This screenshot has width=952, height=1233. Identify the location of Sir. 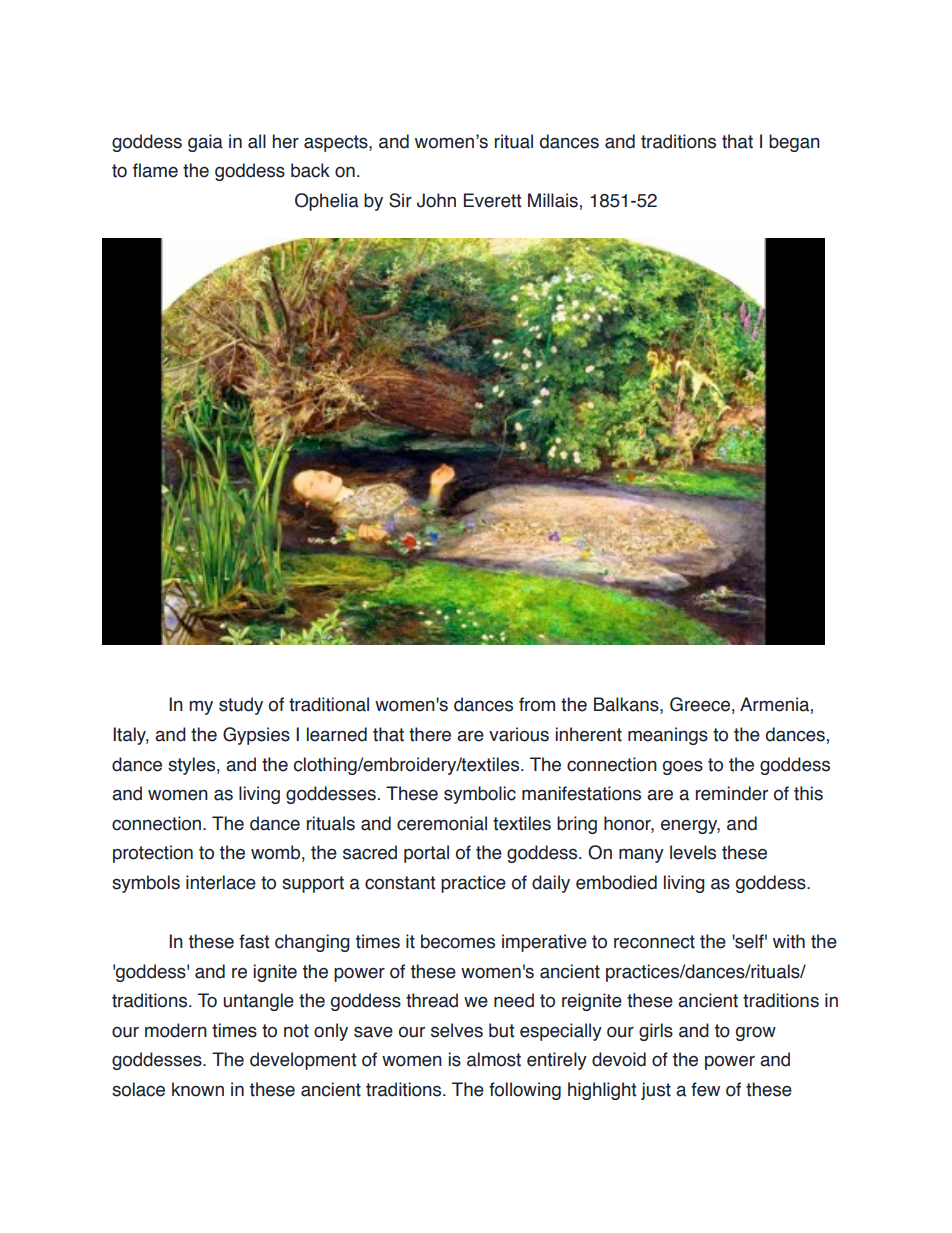
(400, 200).
